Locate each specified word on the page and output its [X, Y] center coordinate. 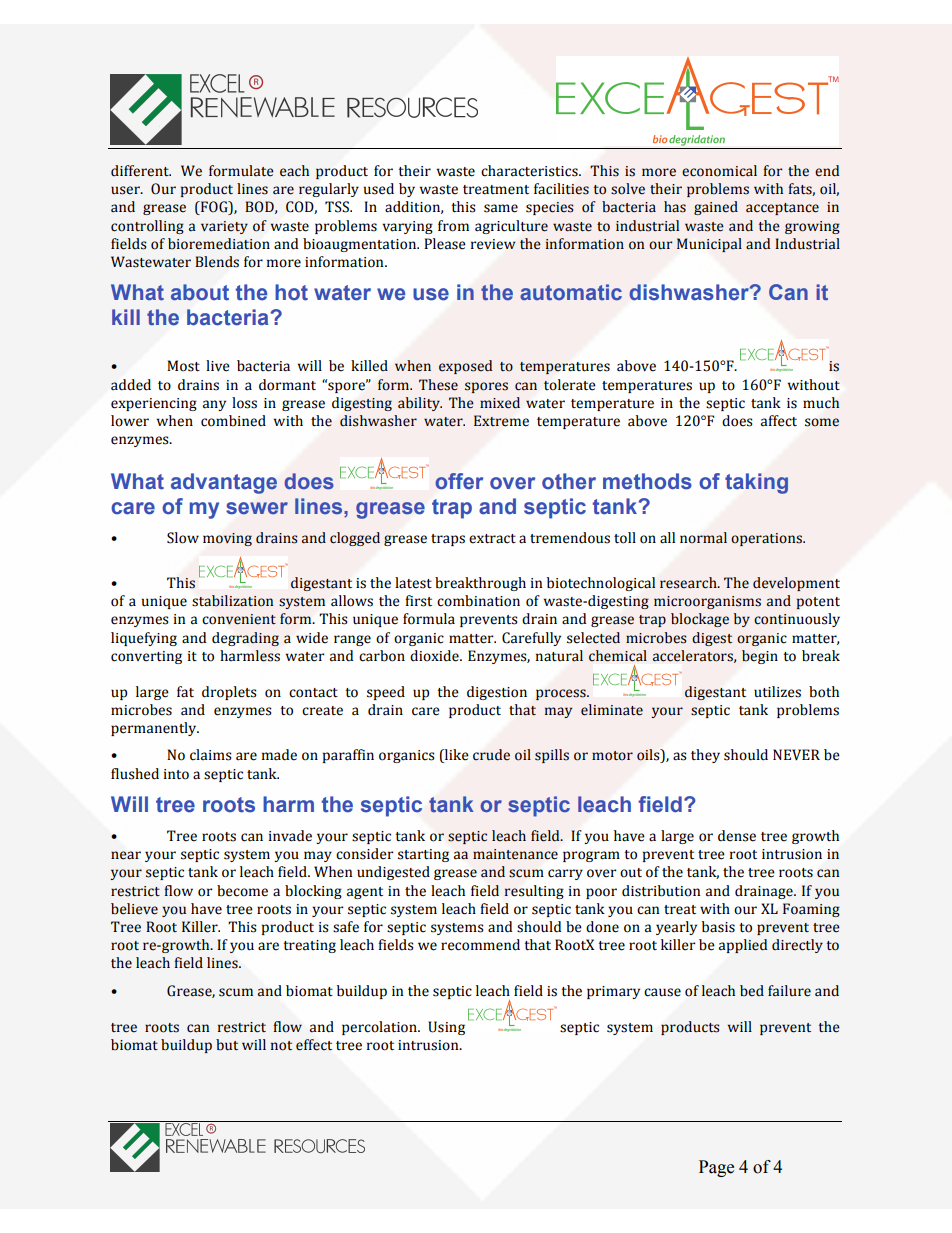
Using [446, 1028]
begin [760, 657]
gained [716, 208]
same [501, 208]
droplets [229, 693]
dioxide [435, 656]
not [281, 1046]
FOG [214, 208]
